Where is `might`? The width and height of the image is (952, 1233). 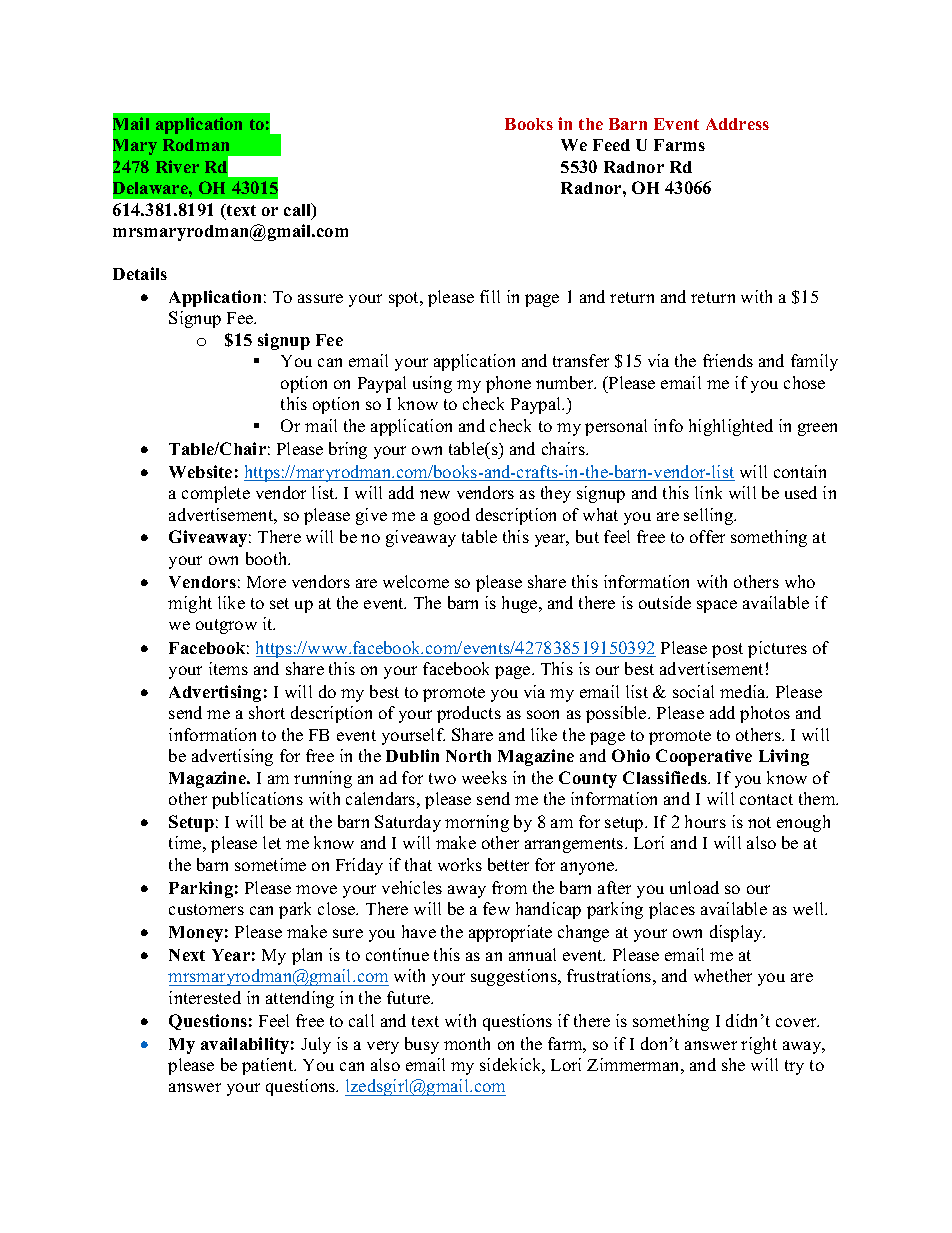 might is located at coordinates (190, 604).
